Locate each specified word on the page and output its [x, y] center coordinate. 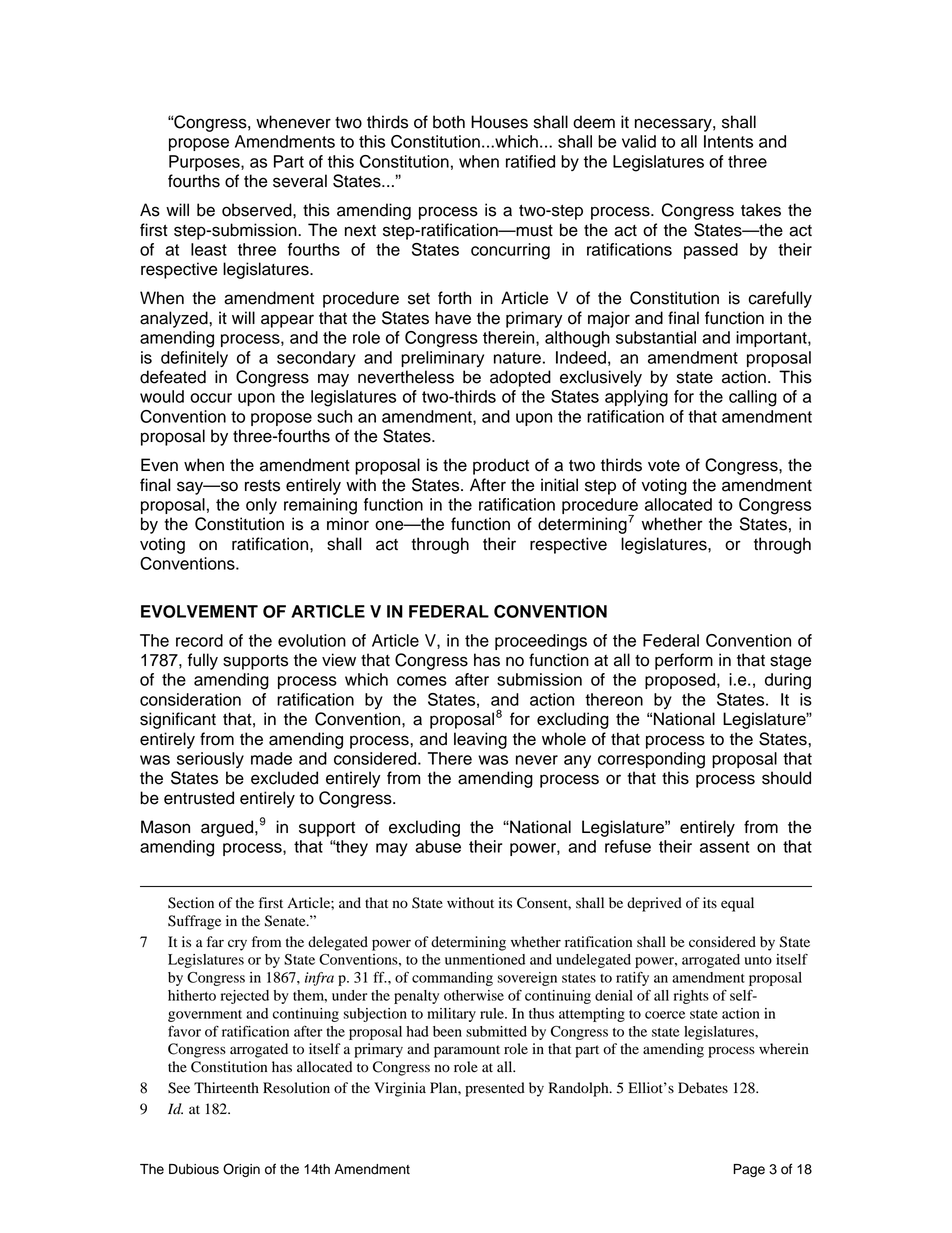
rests [262, 486]
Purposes [205, 163]
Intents [728, 141]
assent [725, 847]
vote [664, 466]
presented [495, 1089]
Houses [499, 122]
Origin [241, 1170]
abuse [438, 846]
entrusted [199, 798]
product [501, 466]
